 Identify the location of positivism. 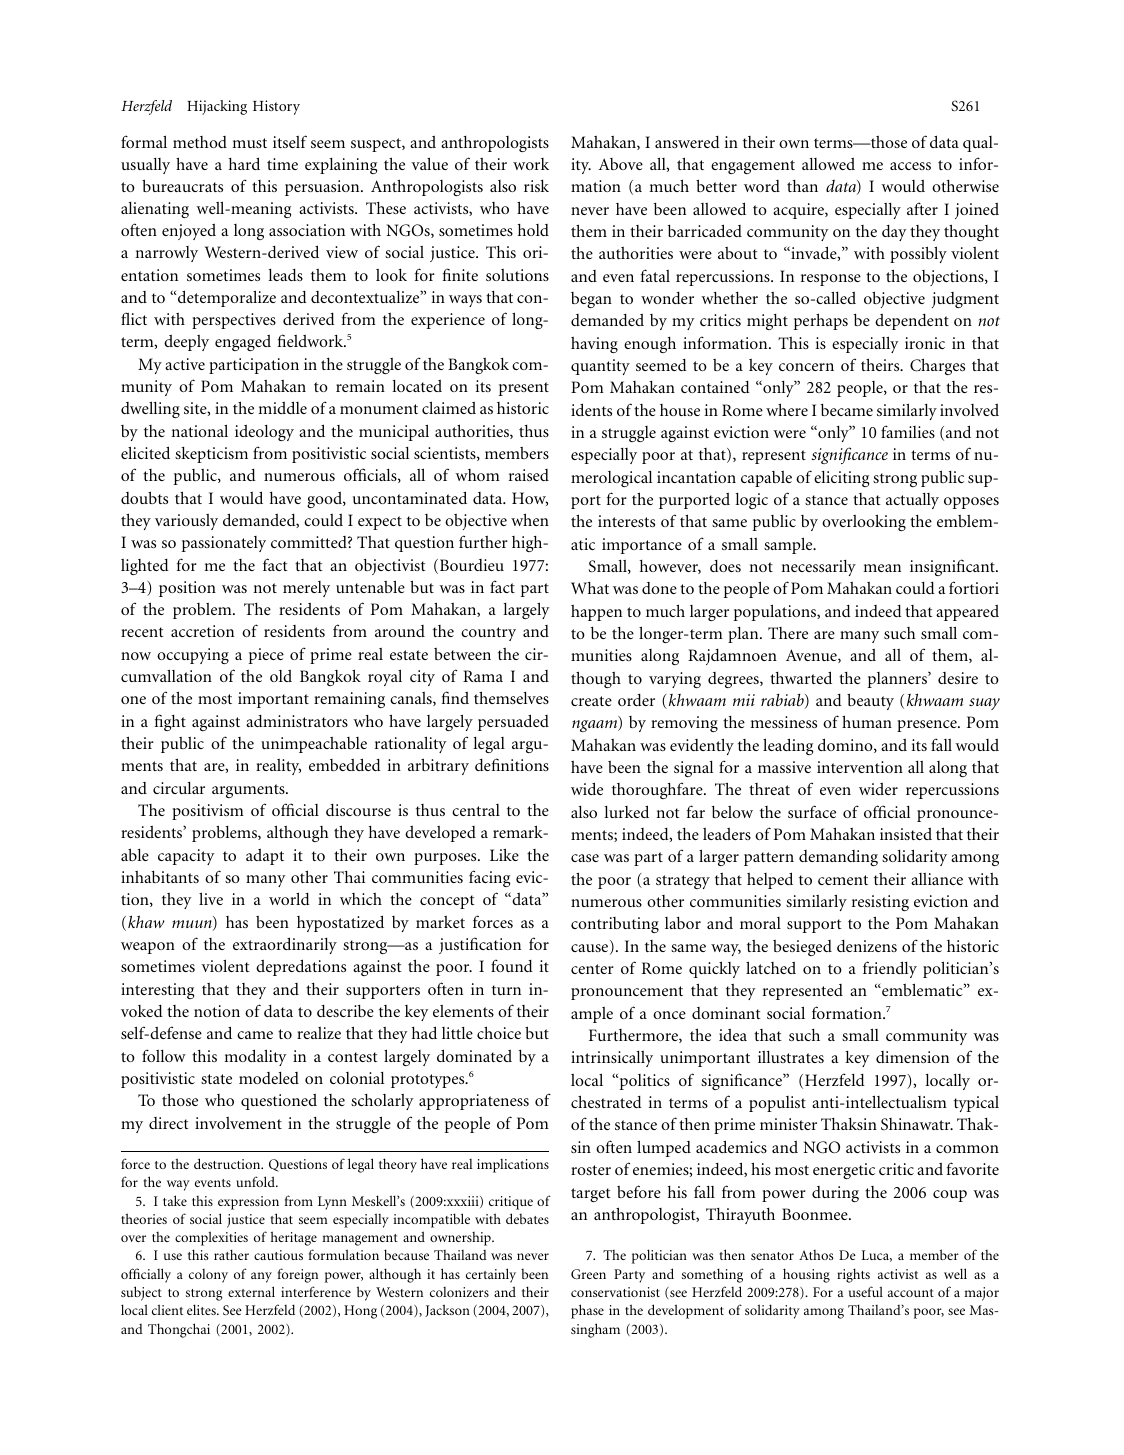
(208, 812).
